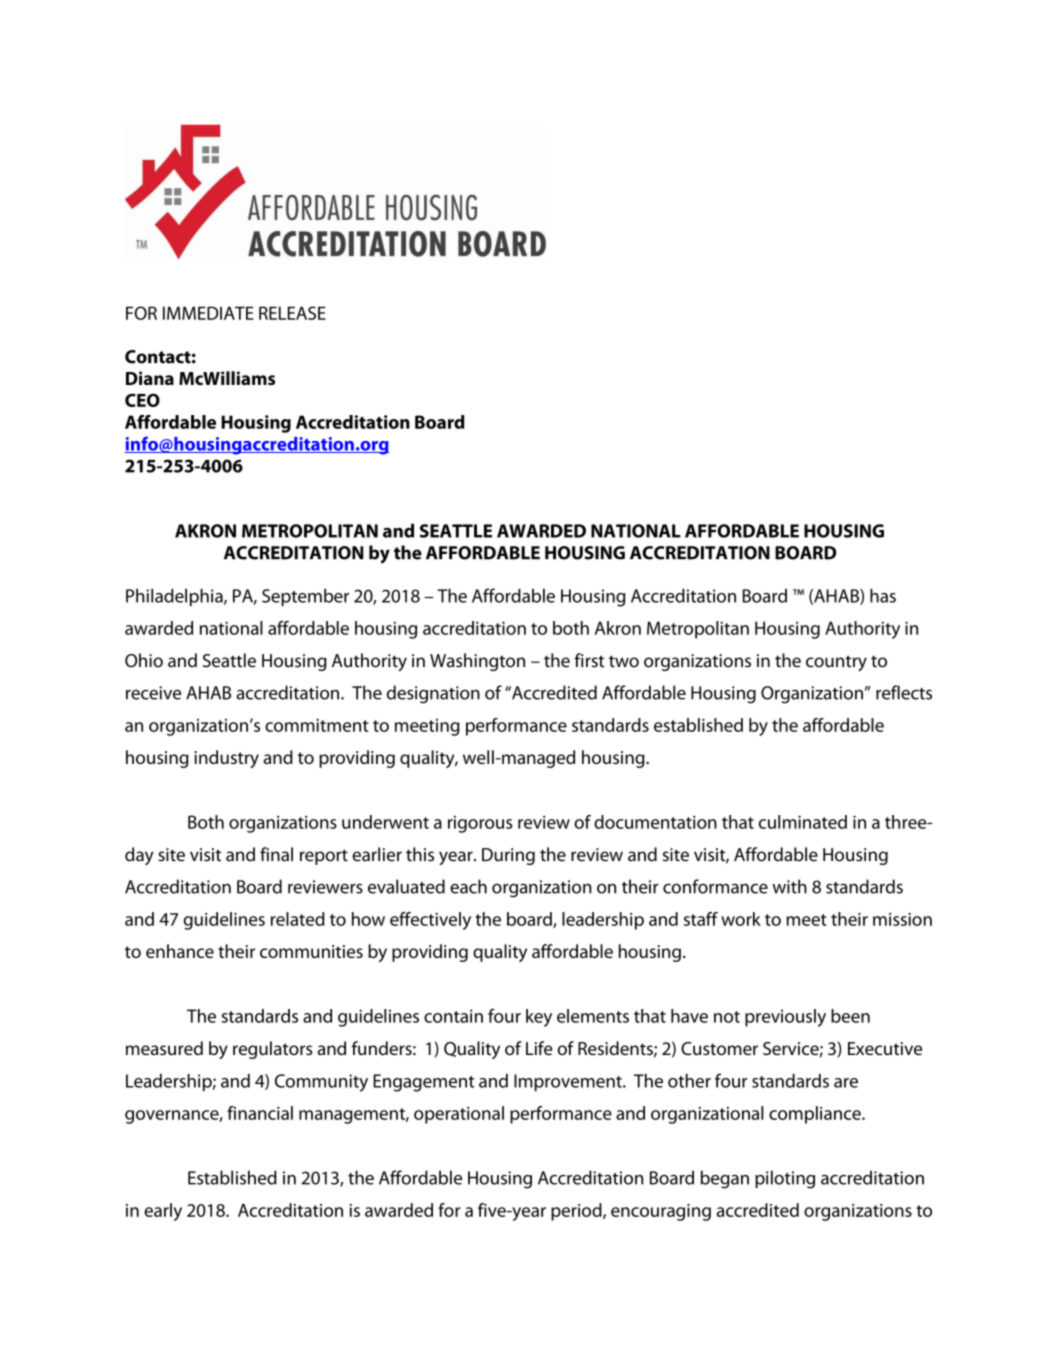 The width and height of the screenshot is (1060, 1372). I want to click on Washington, so click(477, 662).
